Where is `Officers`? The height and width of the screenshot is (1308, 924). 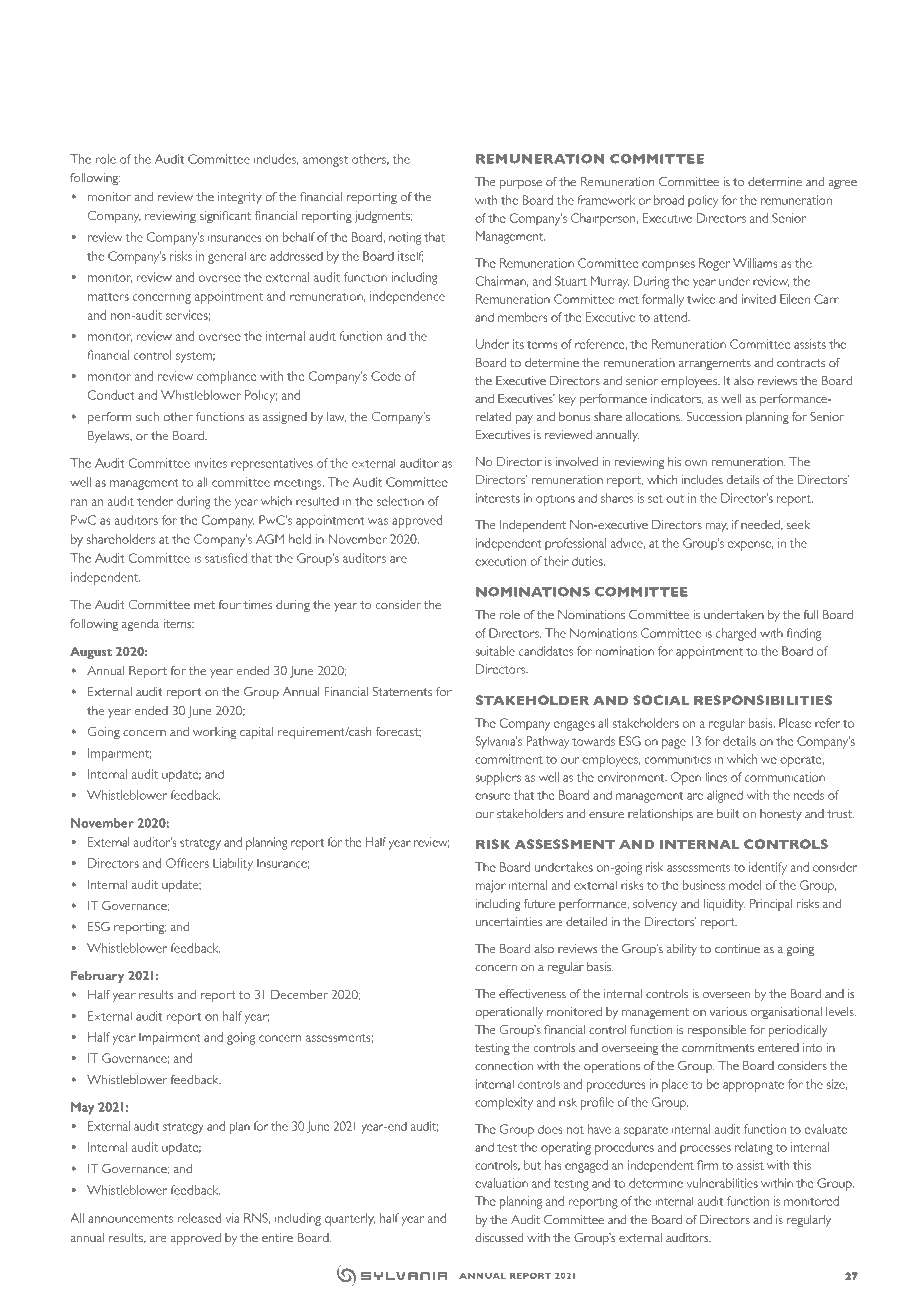
Officers is located at coordinates (187, 863).
